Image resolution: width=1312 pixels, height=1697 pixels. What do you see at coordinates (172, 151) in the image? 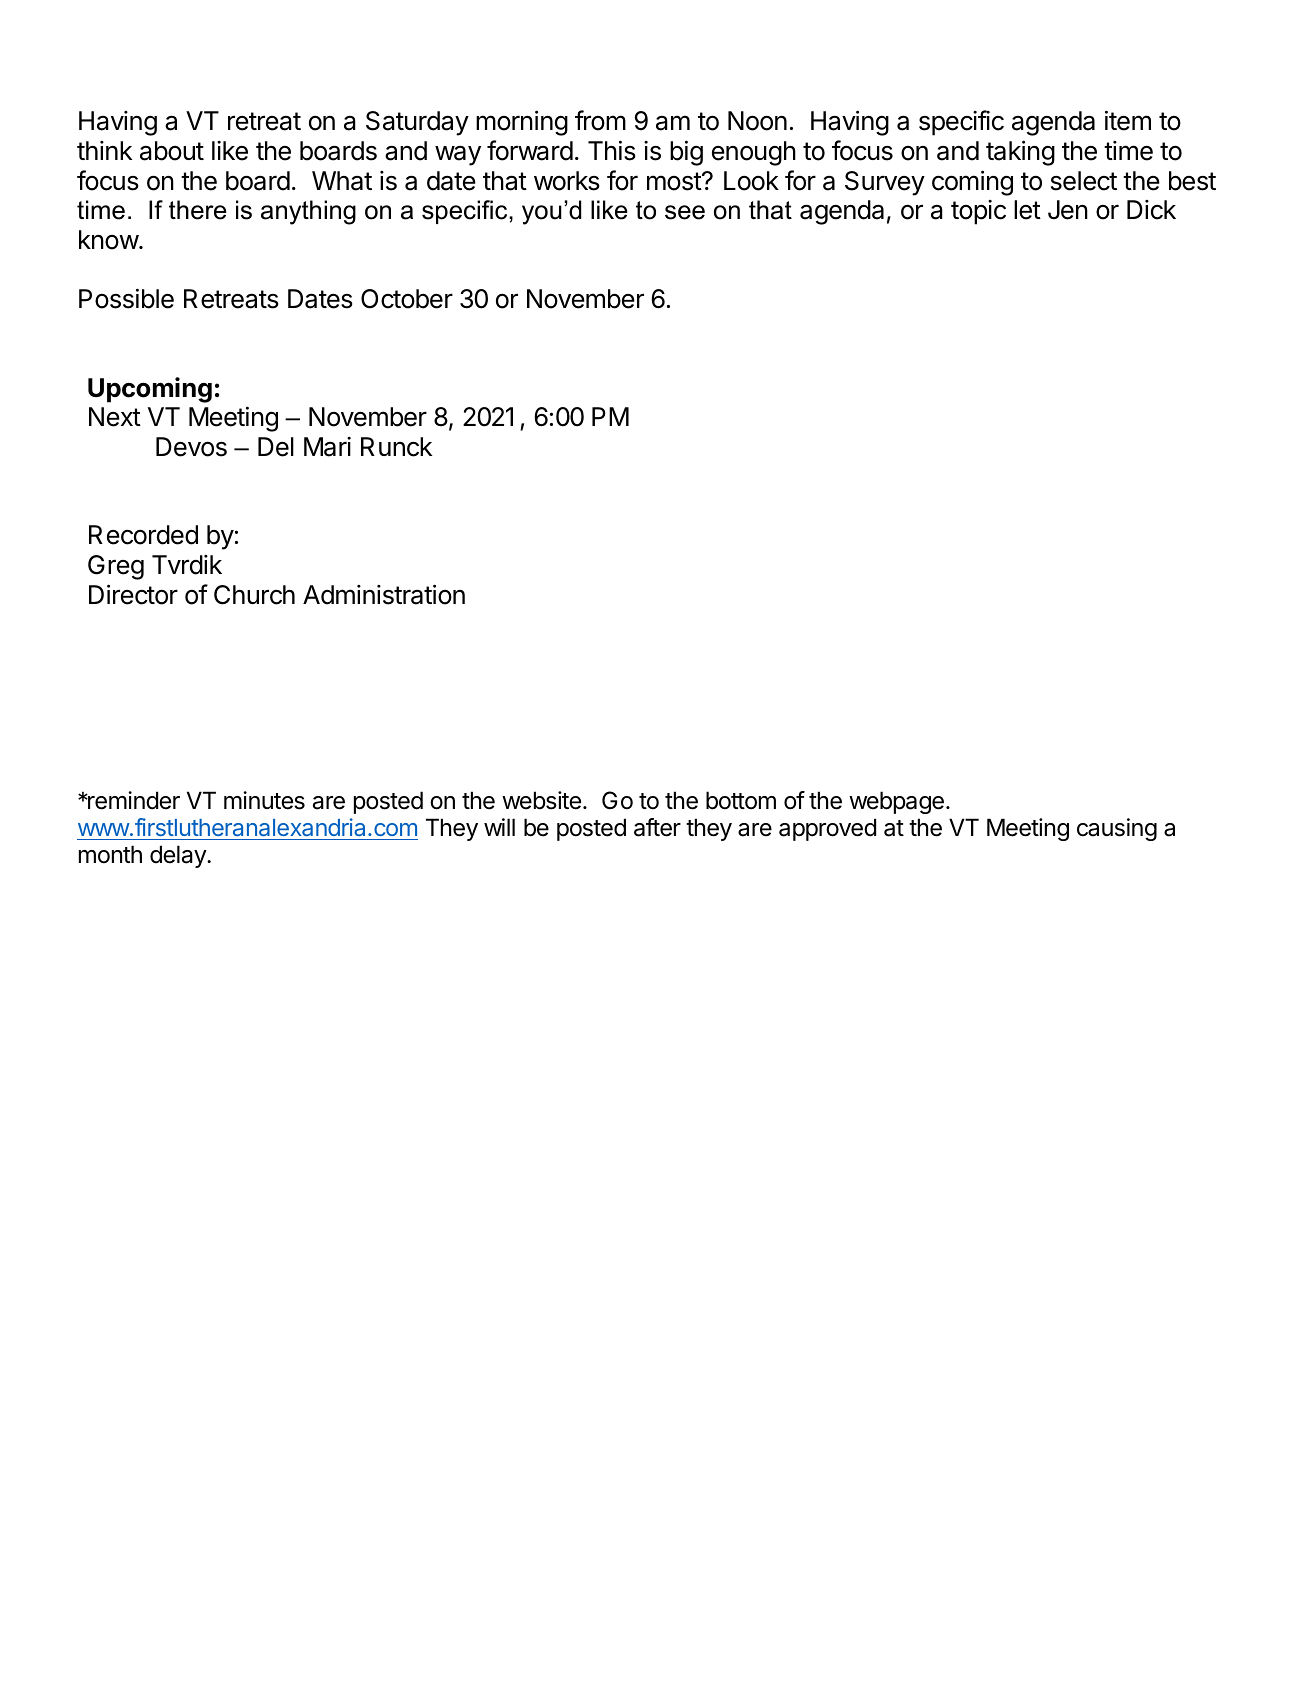
I see `about` at bounding box center [172, 151].
